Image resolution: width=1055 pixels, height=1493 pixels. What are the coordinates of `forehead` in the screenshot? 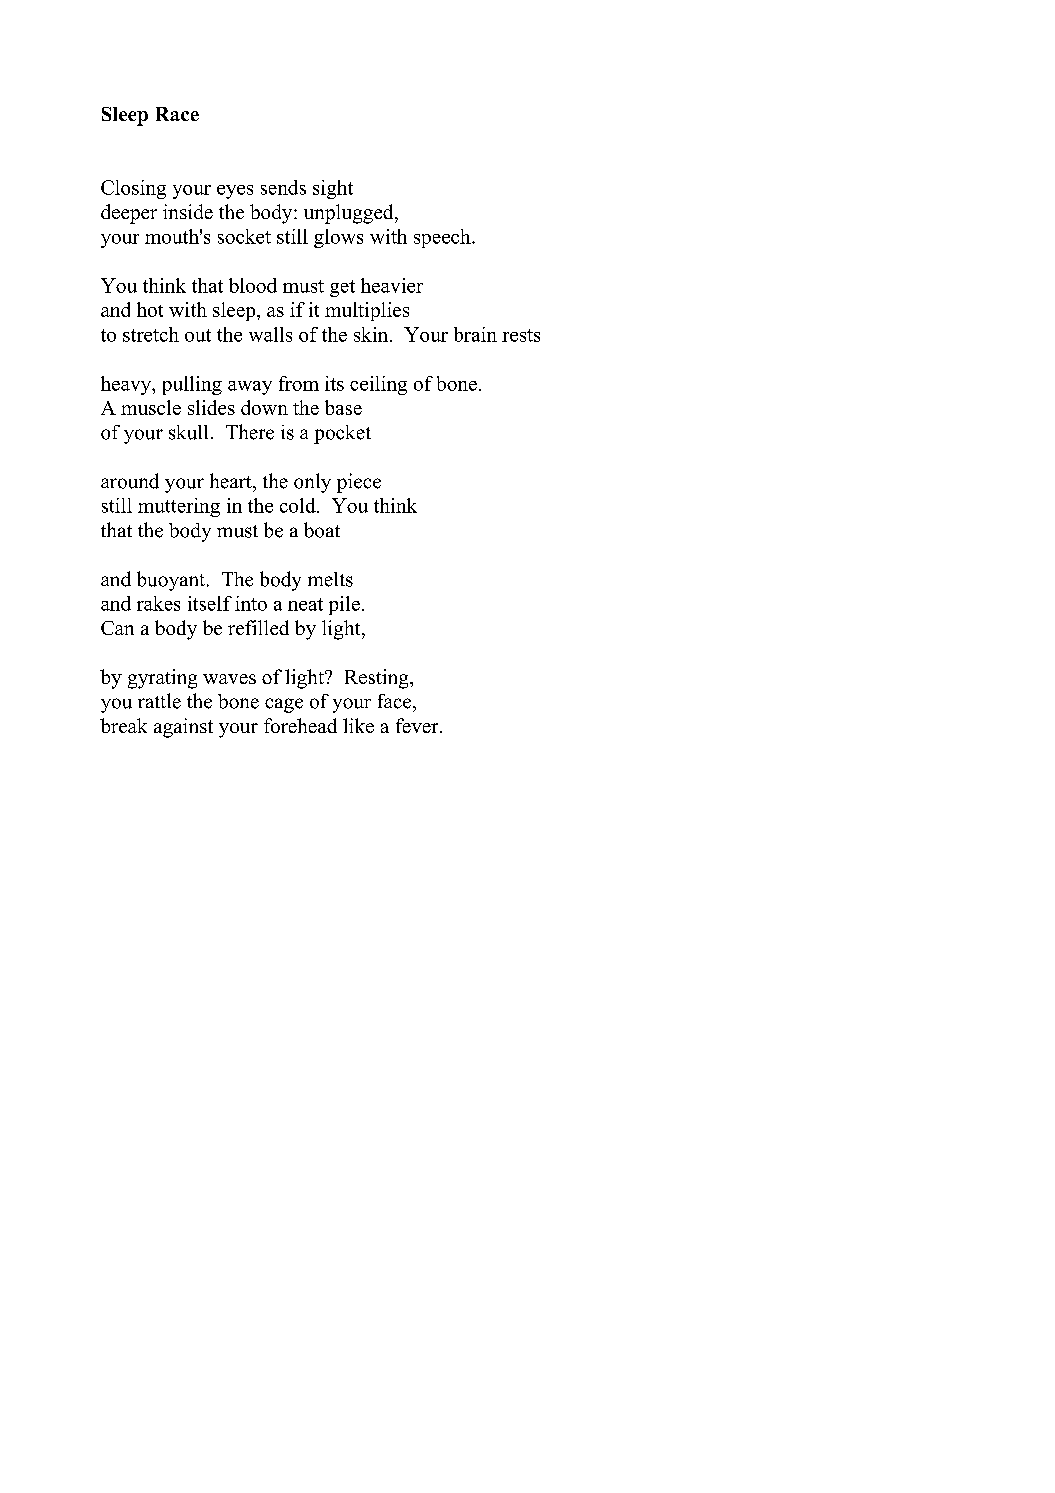 It's located at (300, 725).
